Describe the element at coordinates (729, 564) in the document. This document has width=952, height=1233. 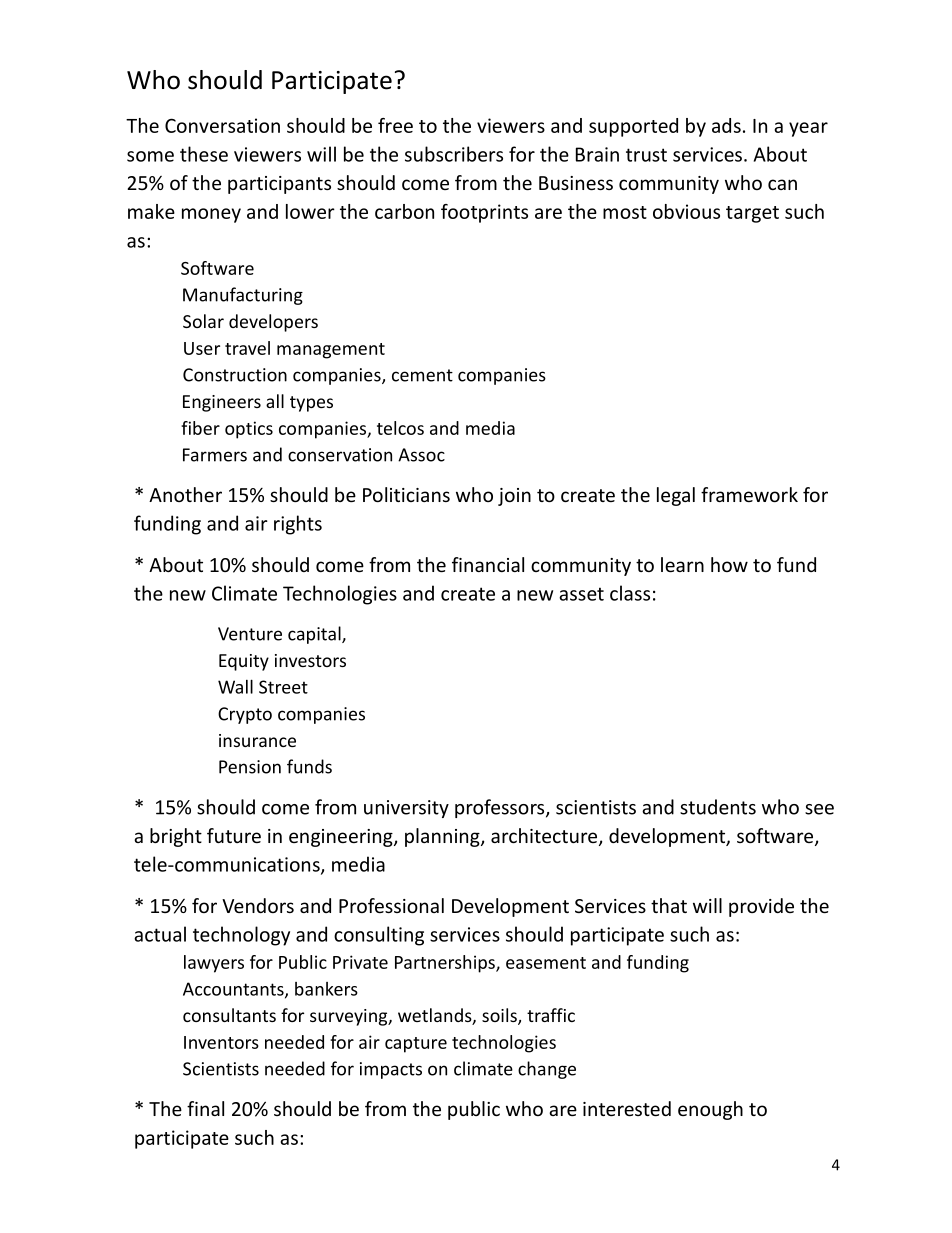
I see `how` at that location.
